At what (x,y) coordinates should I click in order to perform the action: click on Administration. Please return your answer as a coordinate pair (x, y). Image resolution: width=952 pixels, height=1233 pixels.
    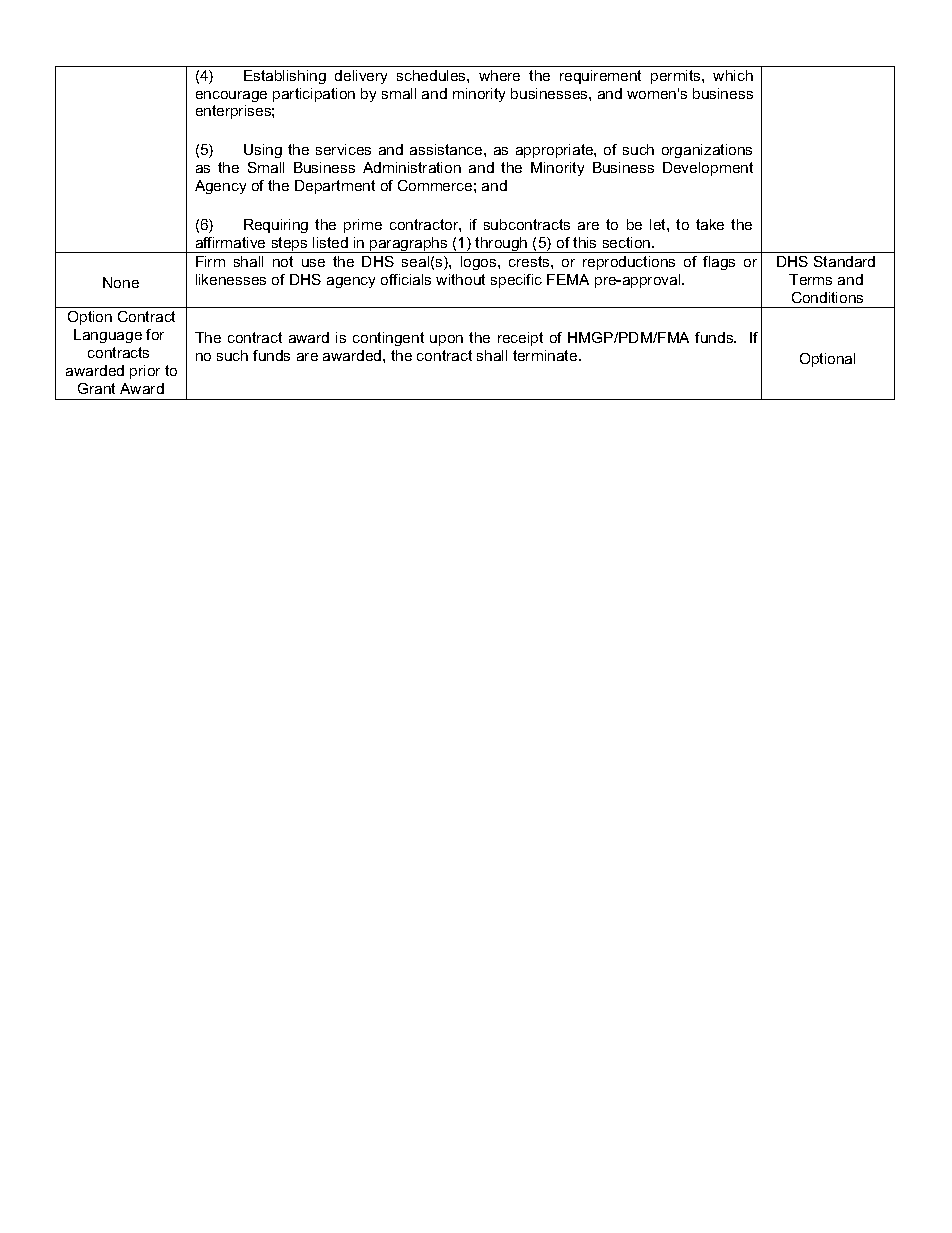
    Looking at the image, I should click on (412, 167).
